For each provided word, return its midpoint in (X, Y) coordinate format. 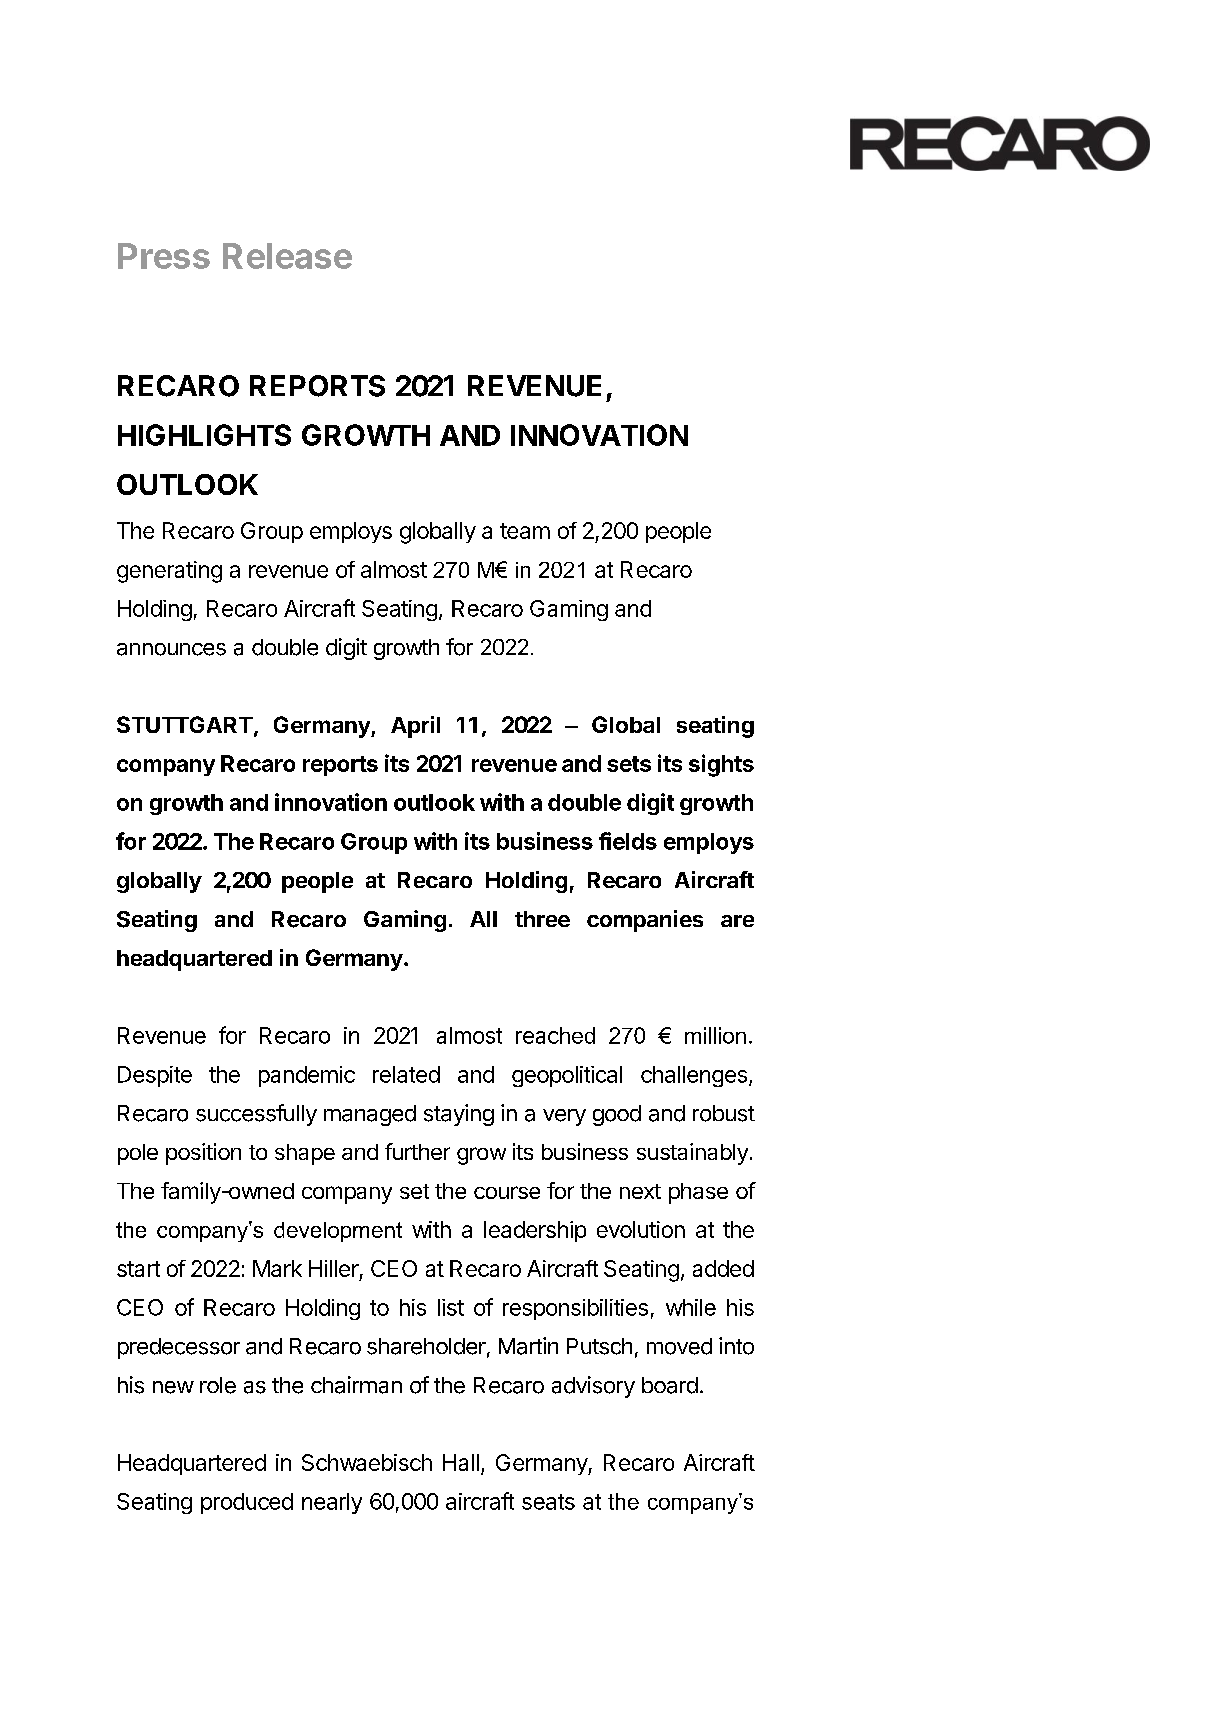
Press (164, 256)
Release (287, 256)
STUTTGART (185, 724)
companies (645, 921)
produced (247, 1503)
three (542, 919)
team (525, 531)
